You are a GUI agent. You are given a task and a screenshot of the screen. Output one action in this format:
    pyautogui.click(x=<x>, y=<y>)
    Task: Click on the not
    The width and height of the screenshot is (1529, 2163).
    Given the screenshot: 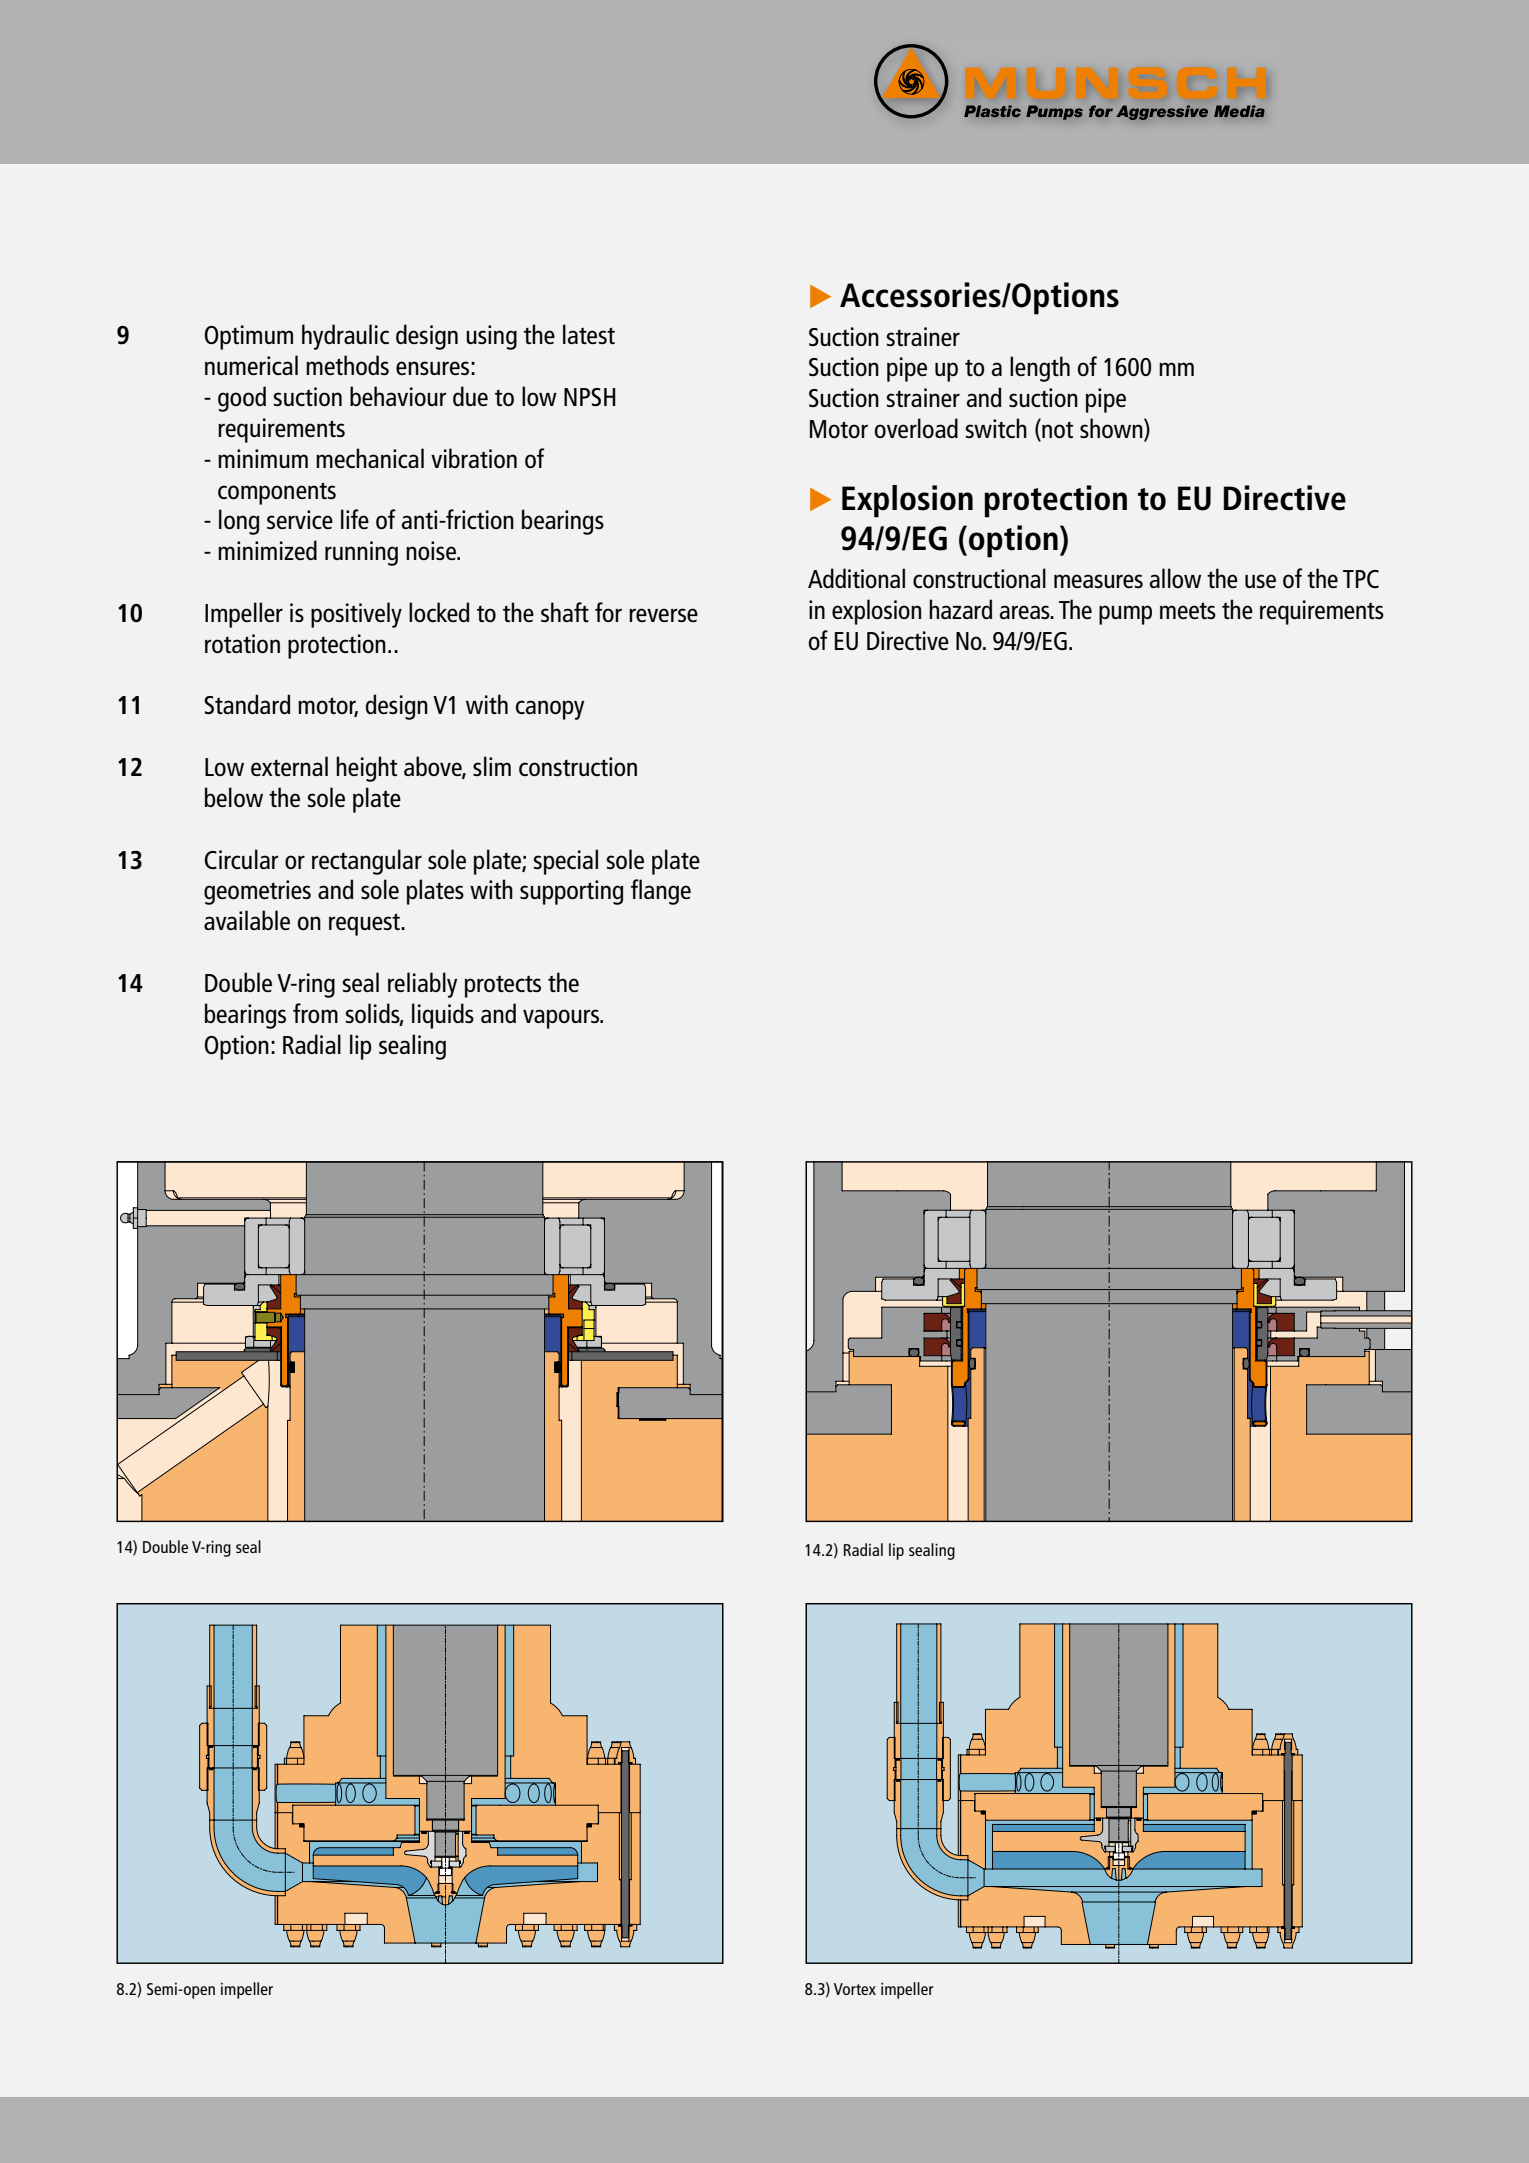 What is the action you would take?
    pyautogui.click(x=1056, y=430)
